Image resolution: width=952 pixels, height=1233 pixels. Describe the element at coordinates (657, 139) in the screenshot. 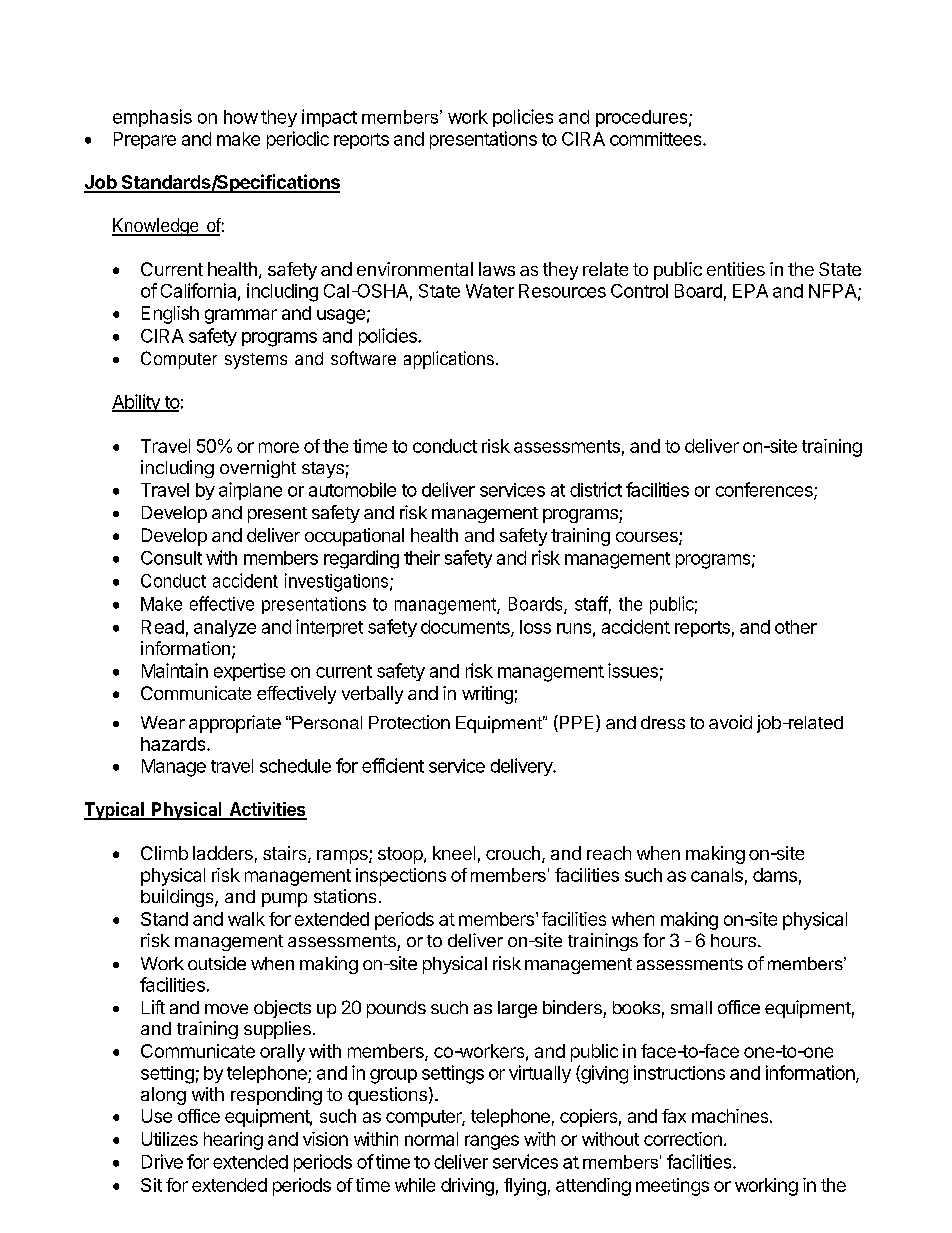

I see `committees` at that location.
